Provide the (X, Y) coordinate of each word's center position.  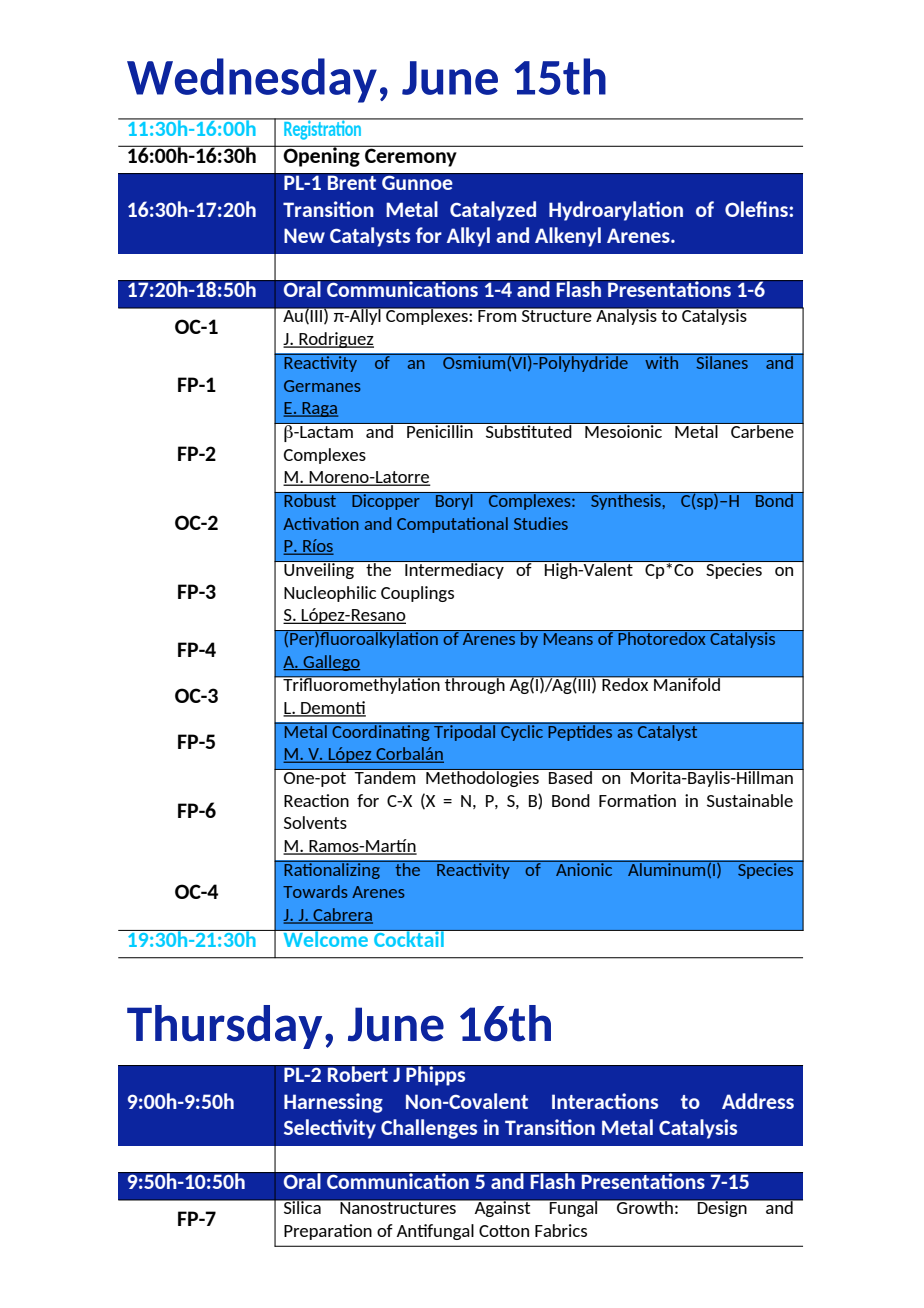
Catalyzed (493, 211)
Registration (323, 129)
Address (758, 1101)
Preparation (328, 1232)
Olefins (757, 209)
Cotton (504, 1231)
